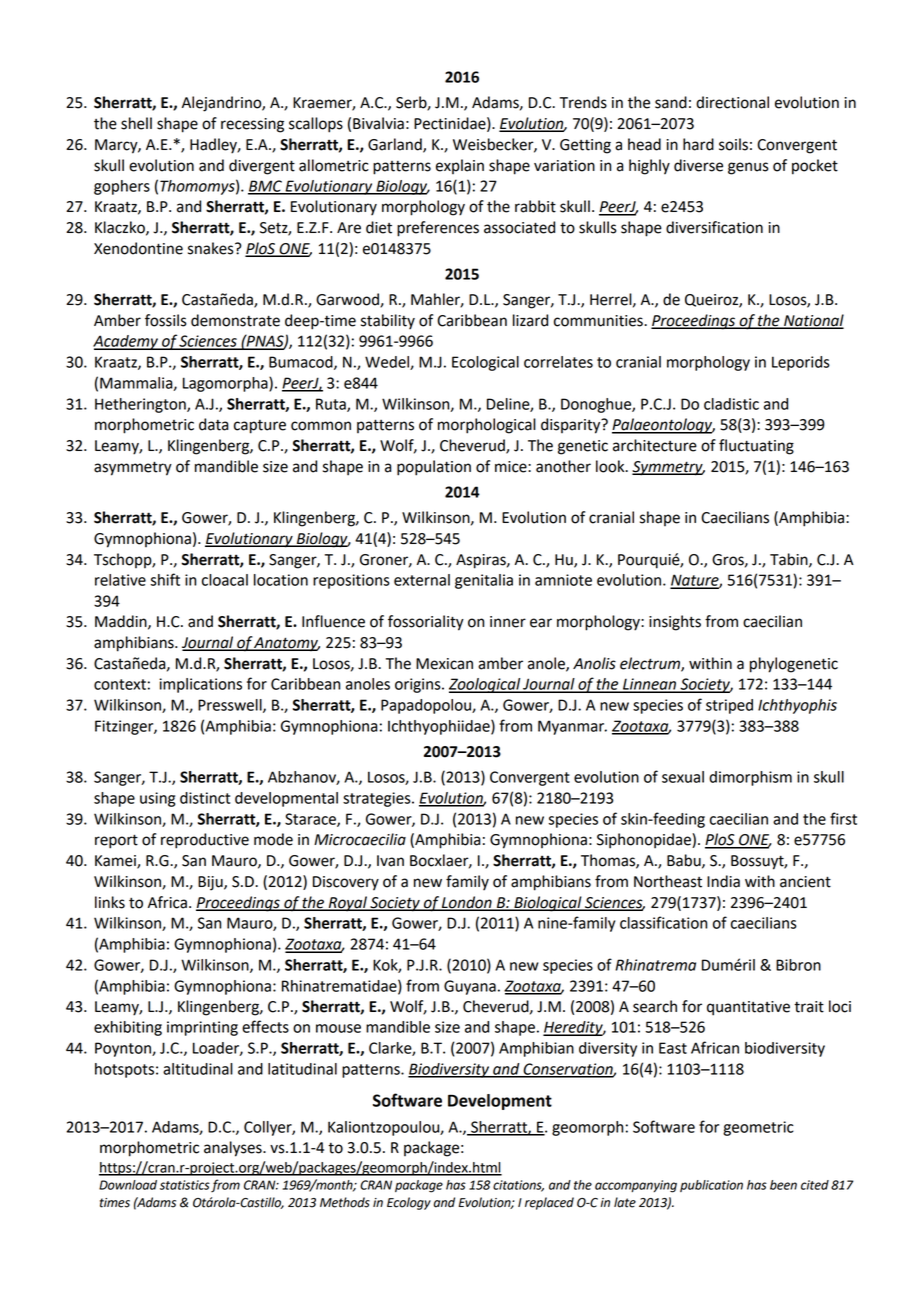  Describe the element at coordinates (460, 166) in the screenshot. I see `explain` at that location.
